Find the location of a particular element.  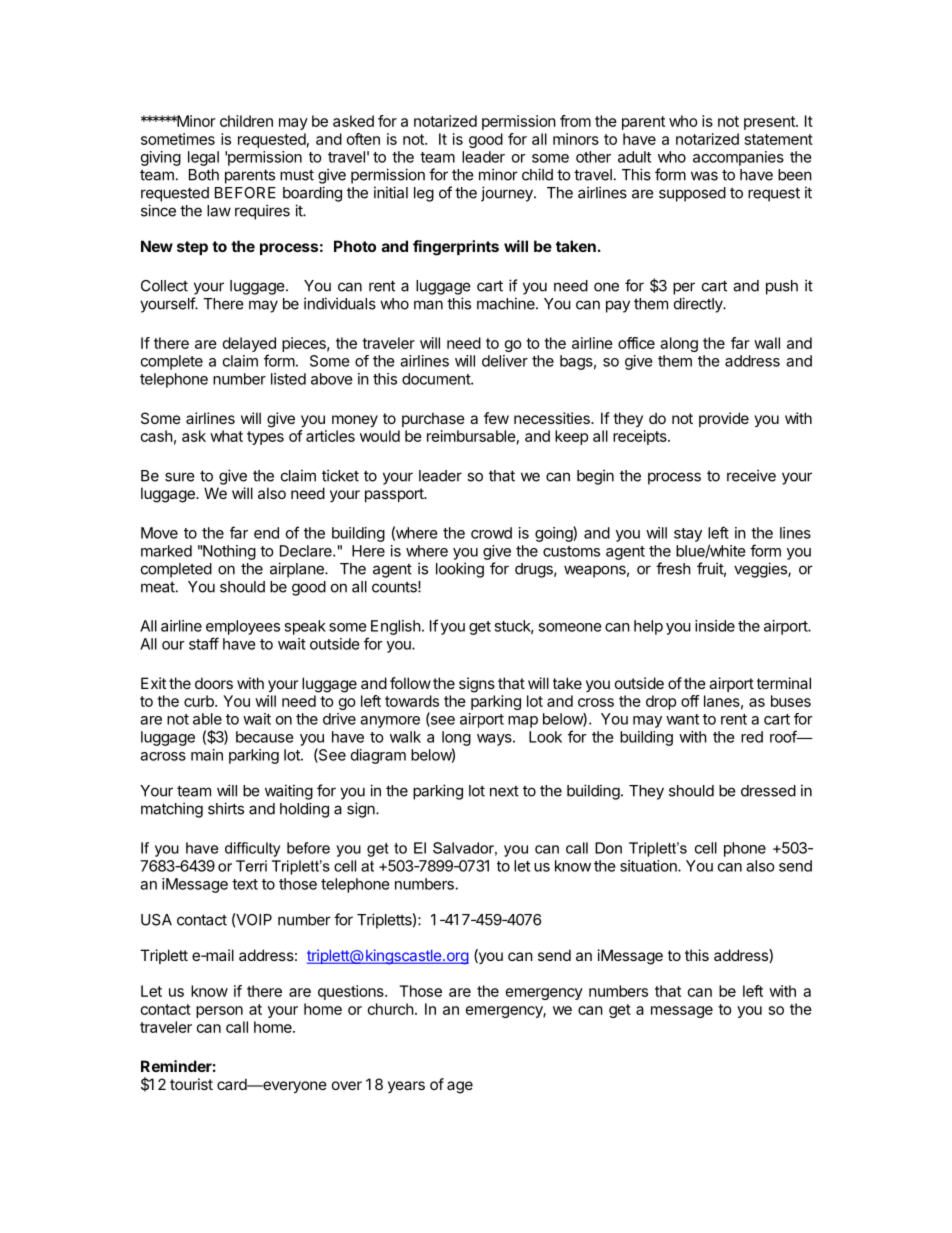

provide is located at coordinates (724, 419).
